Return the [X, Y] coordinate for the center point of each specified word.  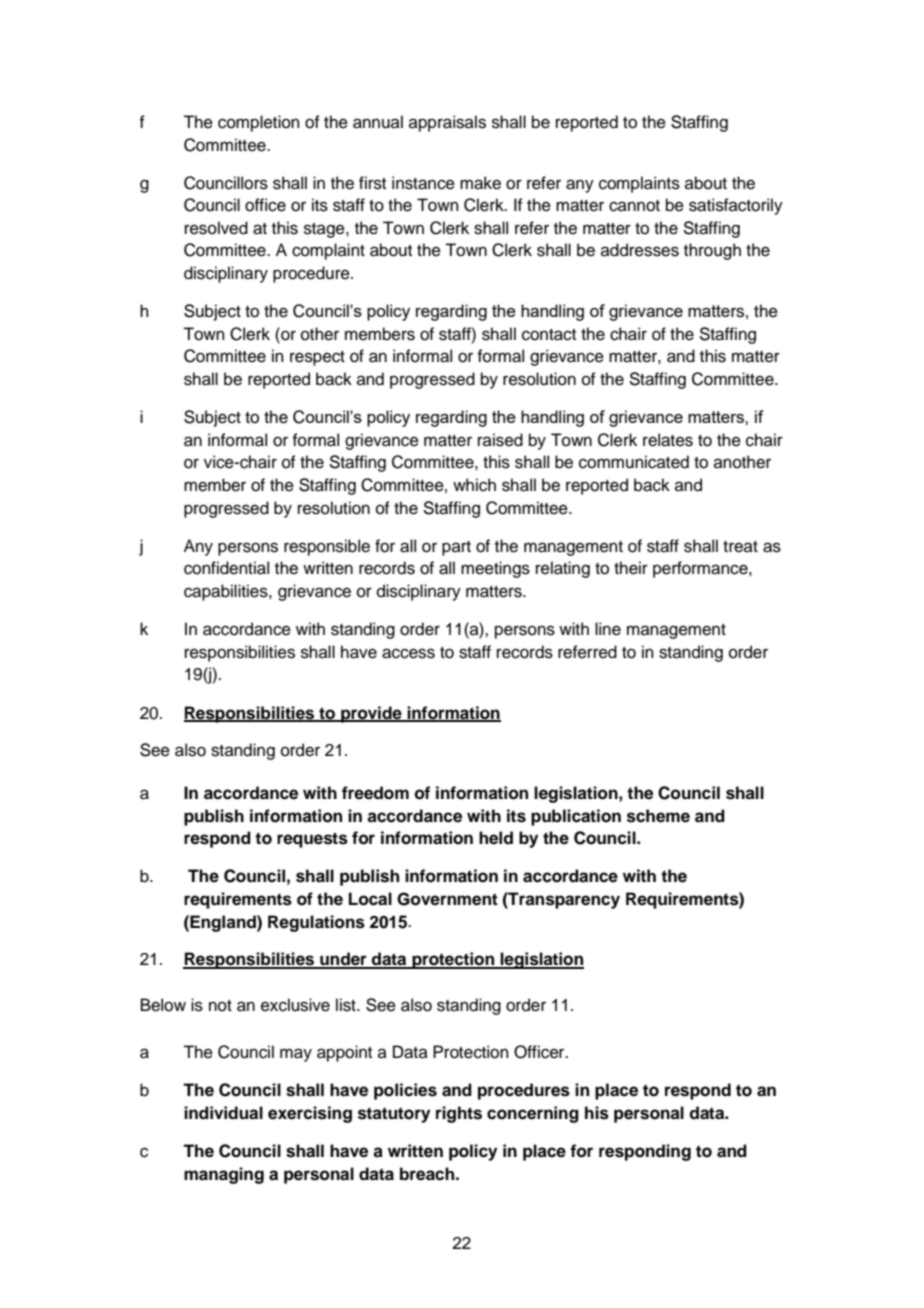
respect [317, 358]
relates [668, 440]
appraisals [447, 123]
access [408, 653]
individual [223, 1113]
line [608, 629]
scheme [658, 816]
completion [259, 123]
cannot [634, 206]
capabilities [227, 592]
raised [500, 440]
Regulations [316, 923]
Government [447, 899]
